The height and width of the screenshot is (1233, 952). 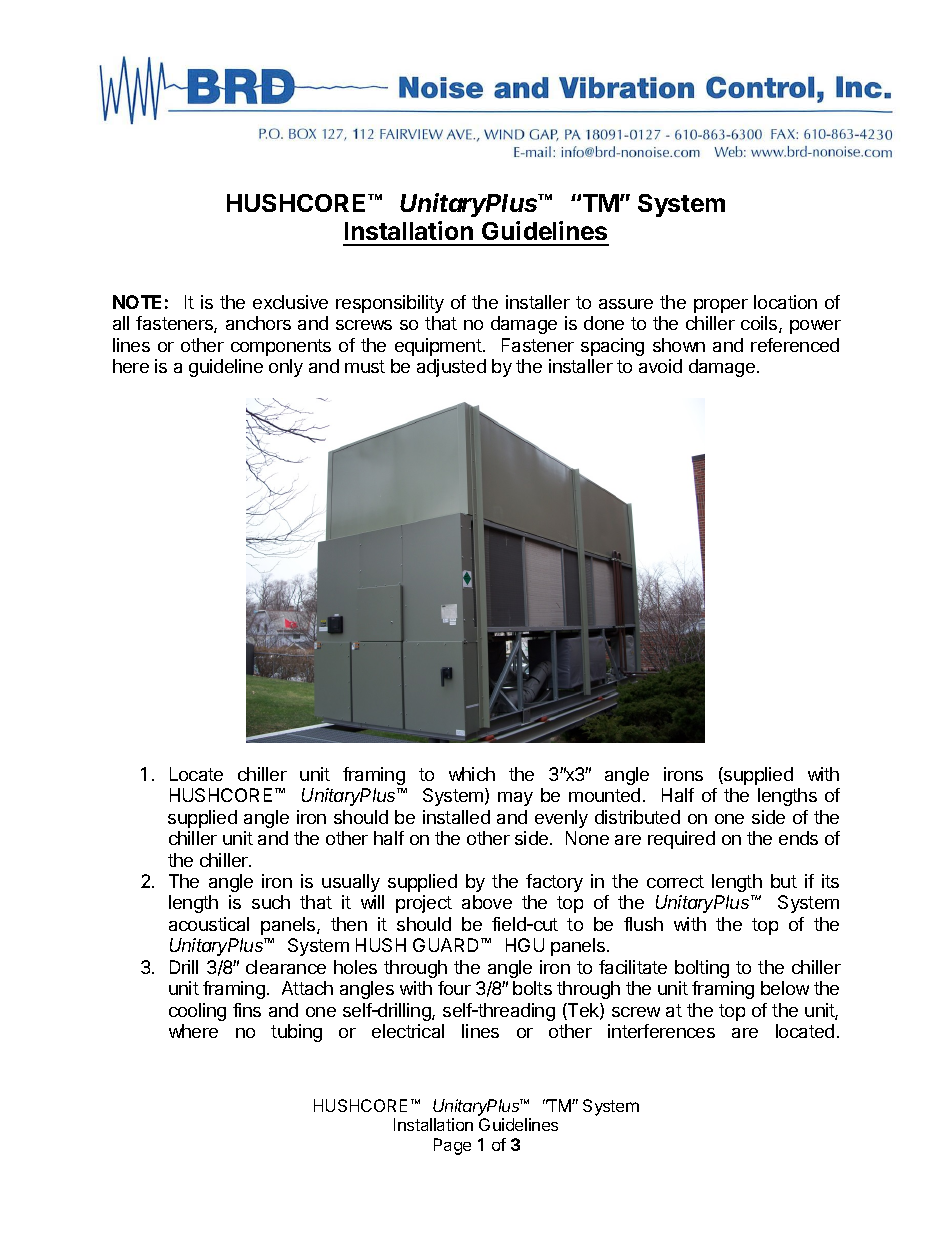 What do you see at coordinates (296, 1033) in the screenshot?
I see `tubing` at bounding box center [296, 1033].
